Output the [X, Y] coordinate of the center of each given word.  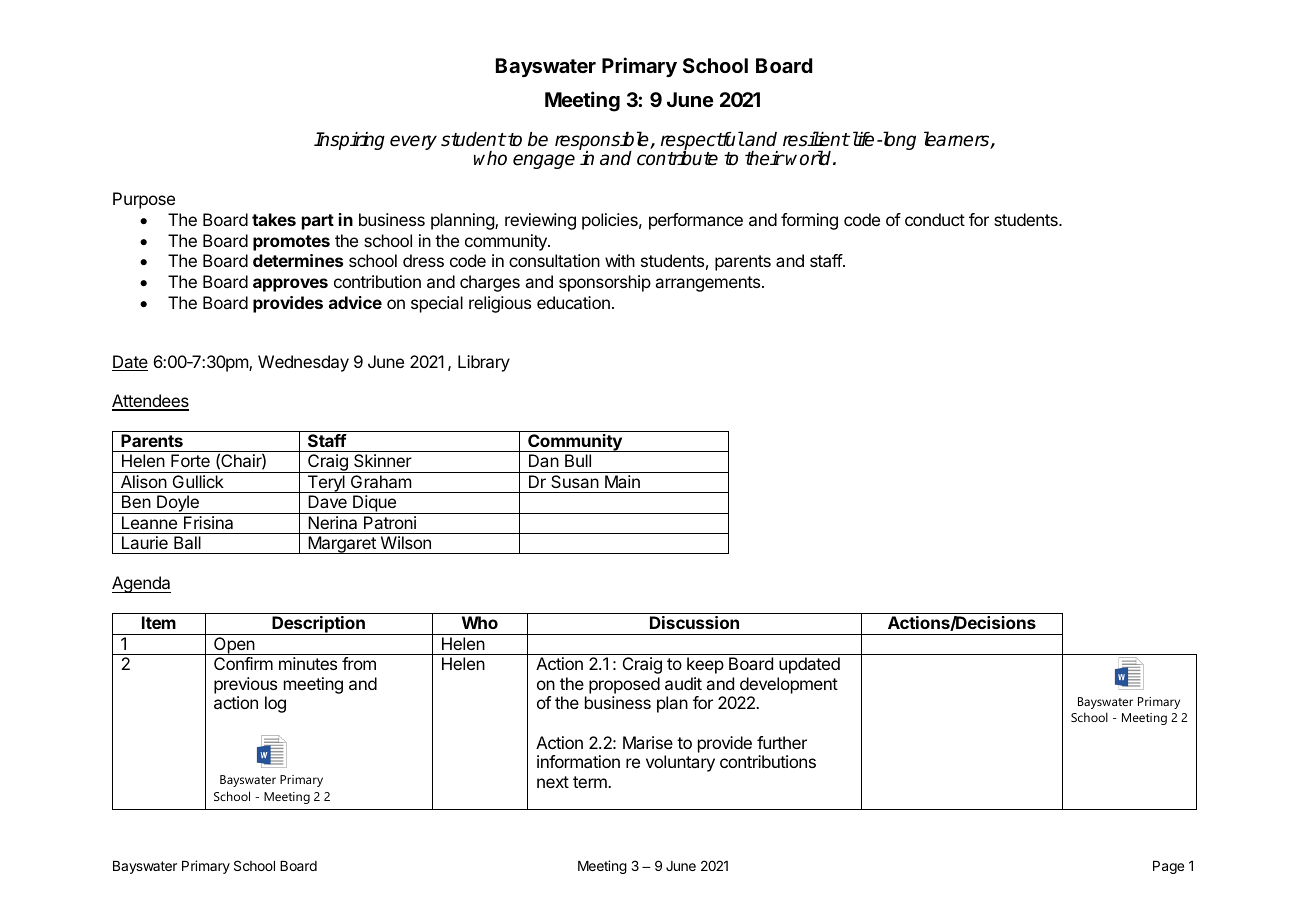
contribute [677, 158]
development [789, 685]
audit [683, 683]
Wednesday [303, 363]
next [553, 782]
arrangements [709, 284]
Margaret [342, 545]
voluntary [680, 763]
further [782, 742]
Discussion [694, 622]
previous [245, 685]
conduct [935, 219]
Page [1168, 867]
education [573, 302]
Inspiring [349, 141]
